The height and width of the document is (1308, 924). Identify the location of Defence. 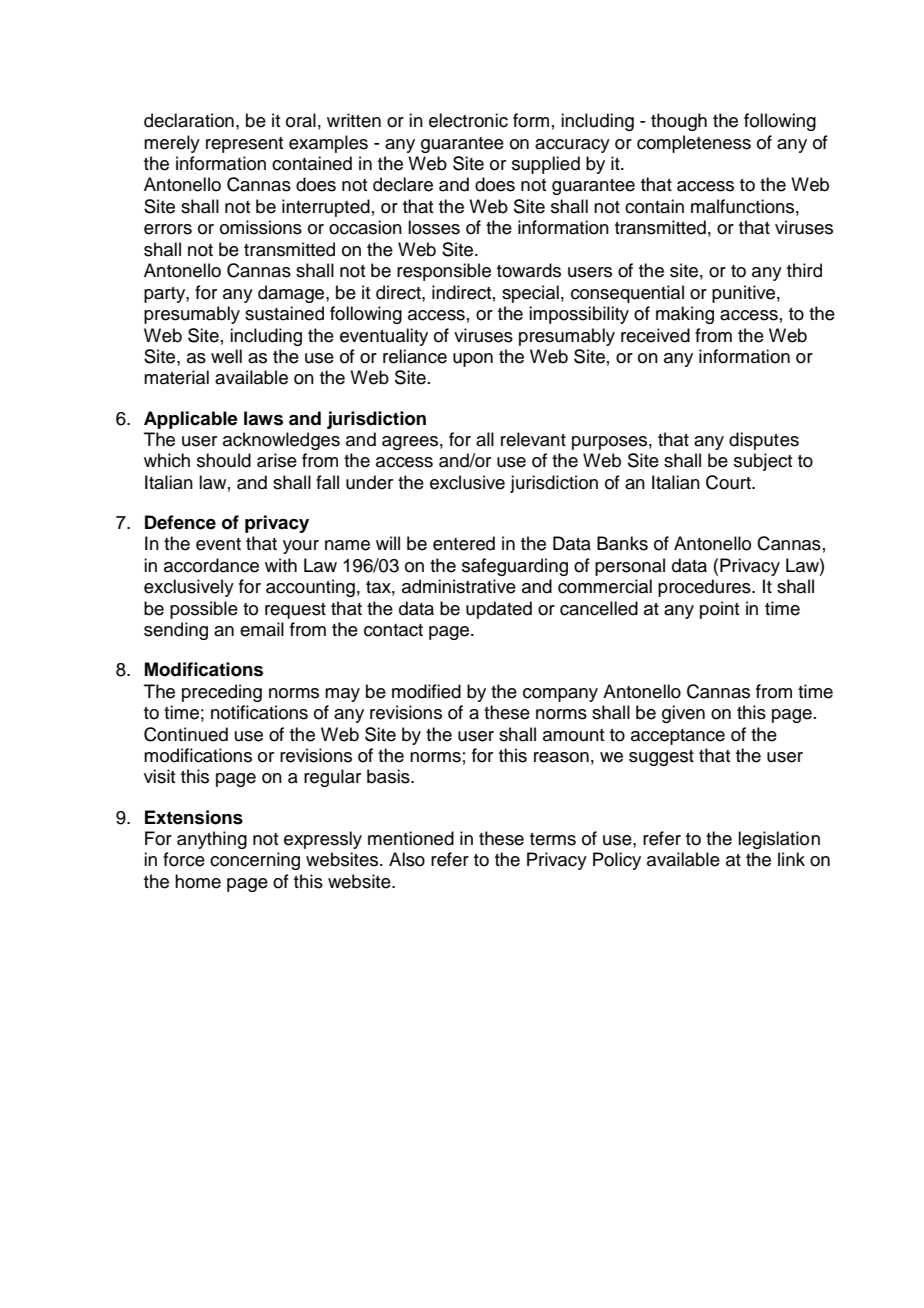
(180, 522).
